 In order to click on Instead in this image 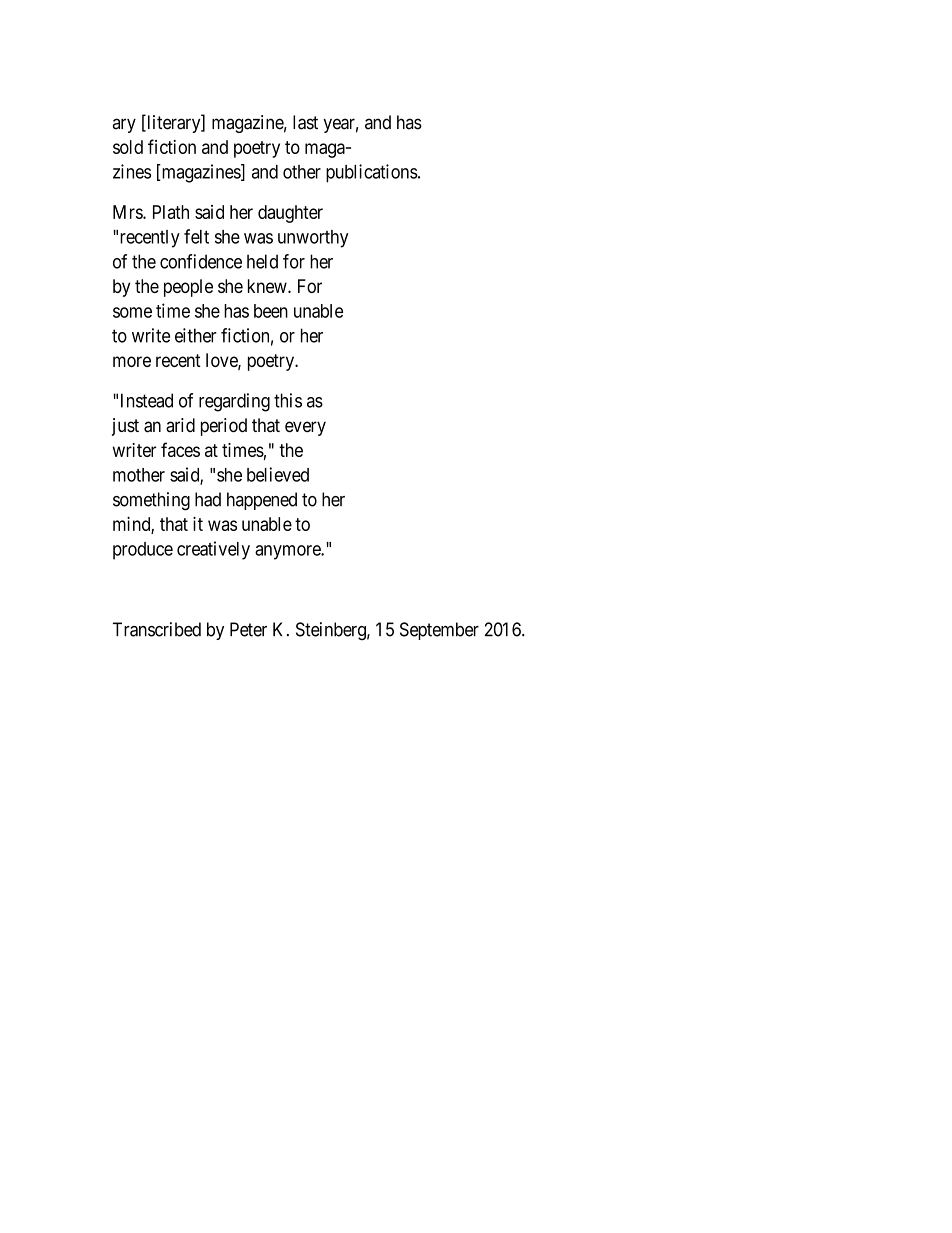, I will do `click(147, 400)`.
